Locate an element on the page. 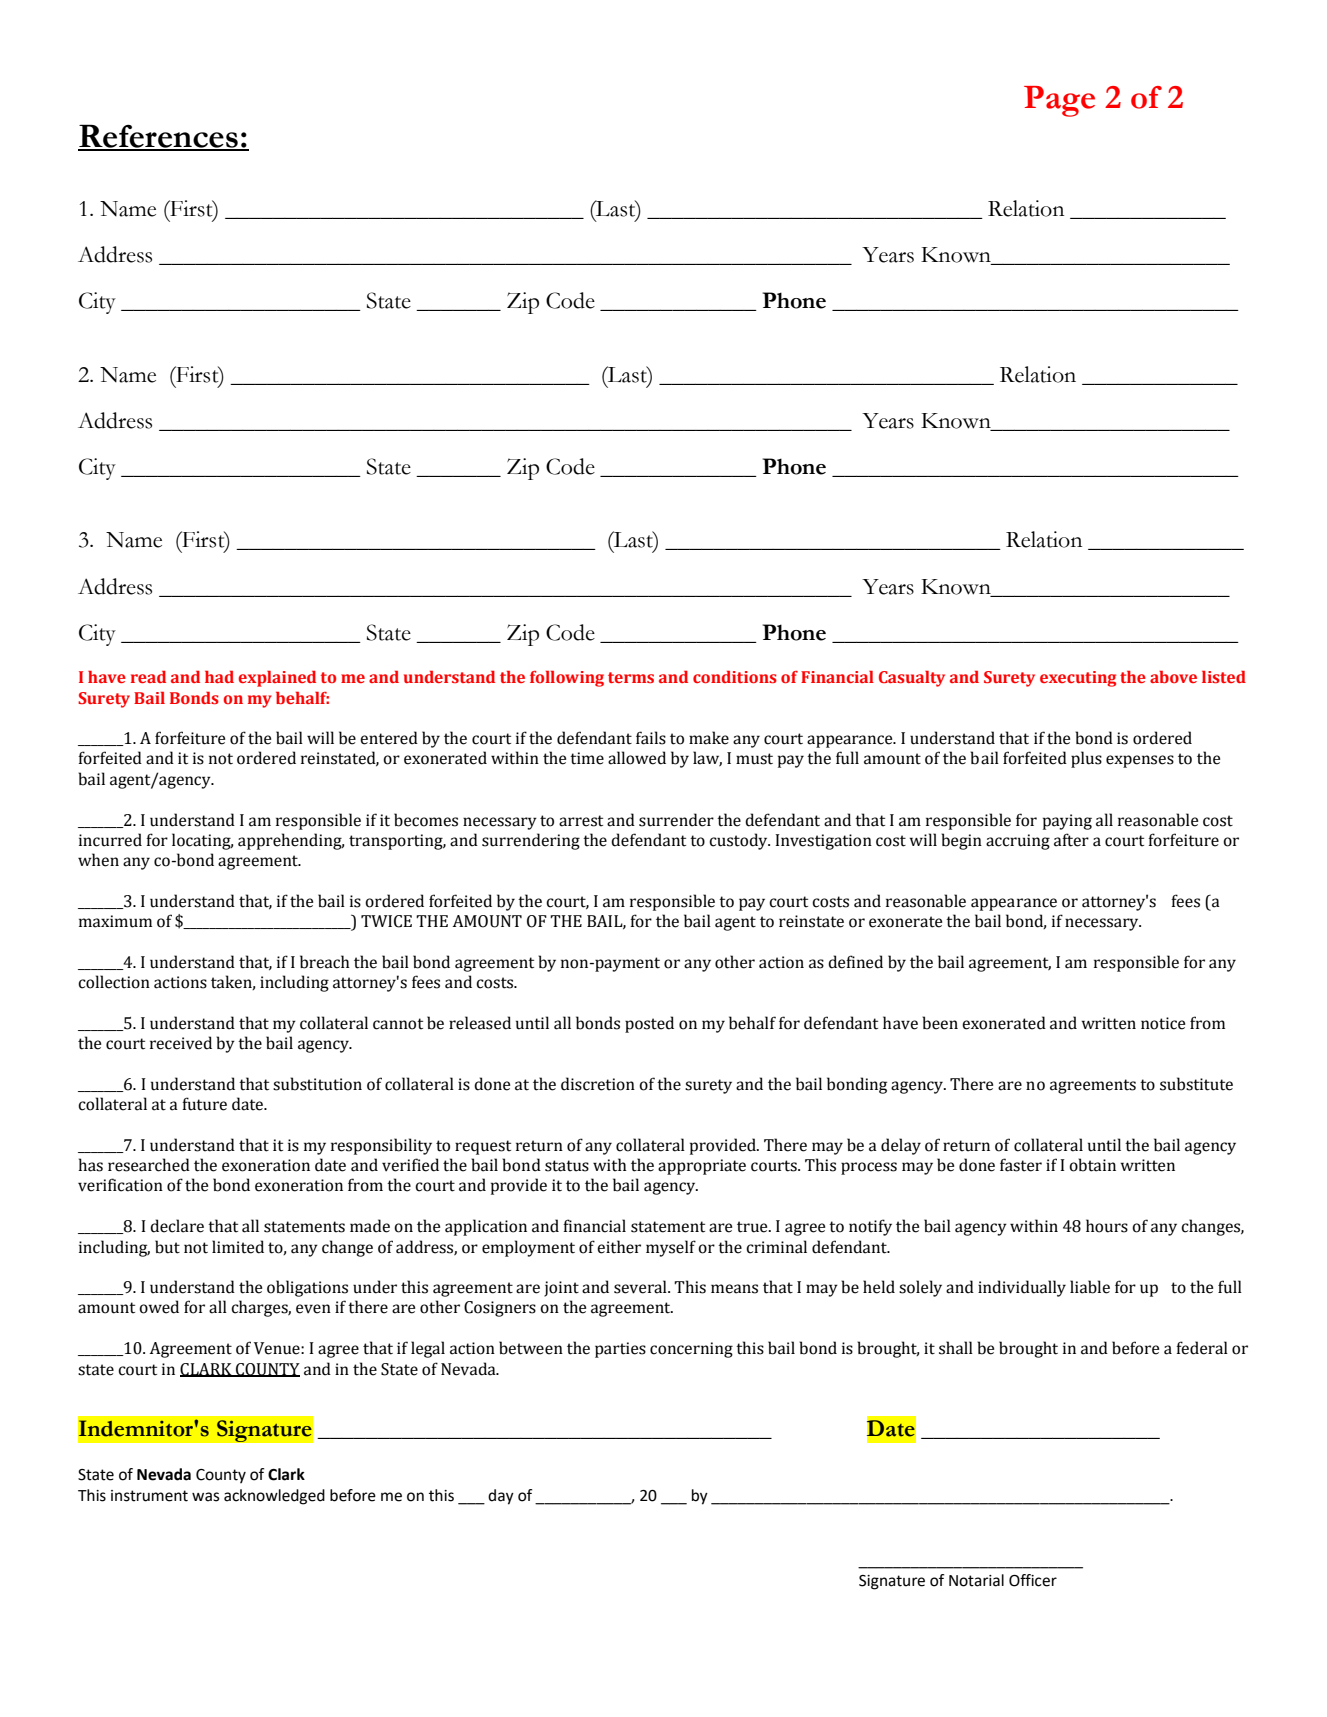 The width and height of the image is (1327, 1717). References is located at coordinates (159, 137).
